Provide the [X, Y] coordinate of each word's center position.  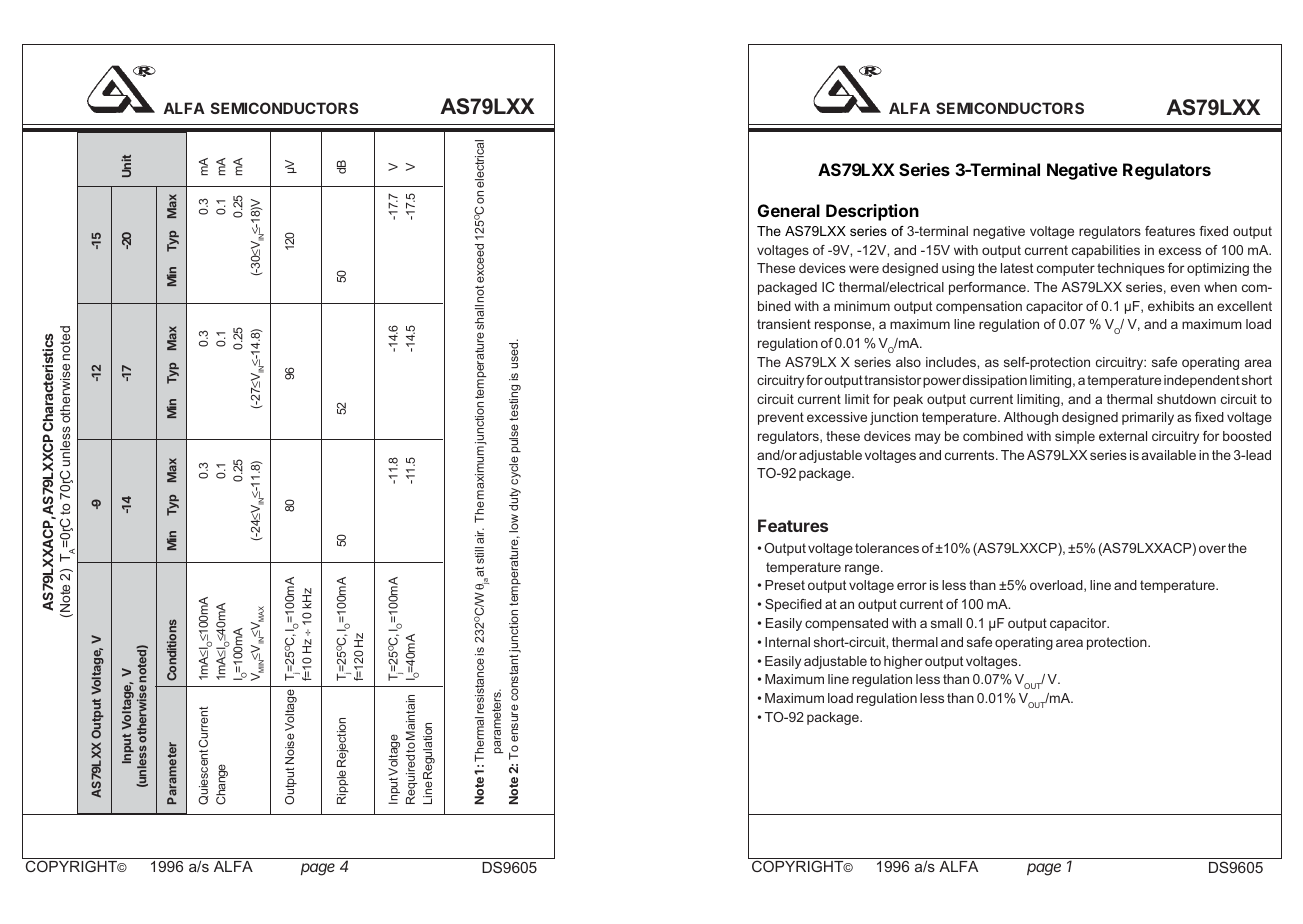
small [946, 623]
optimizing [1218, 269]
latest [1017, 268]
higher [903, 662]
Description [872, 212]
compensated [846, 624]
